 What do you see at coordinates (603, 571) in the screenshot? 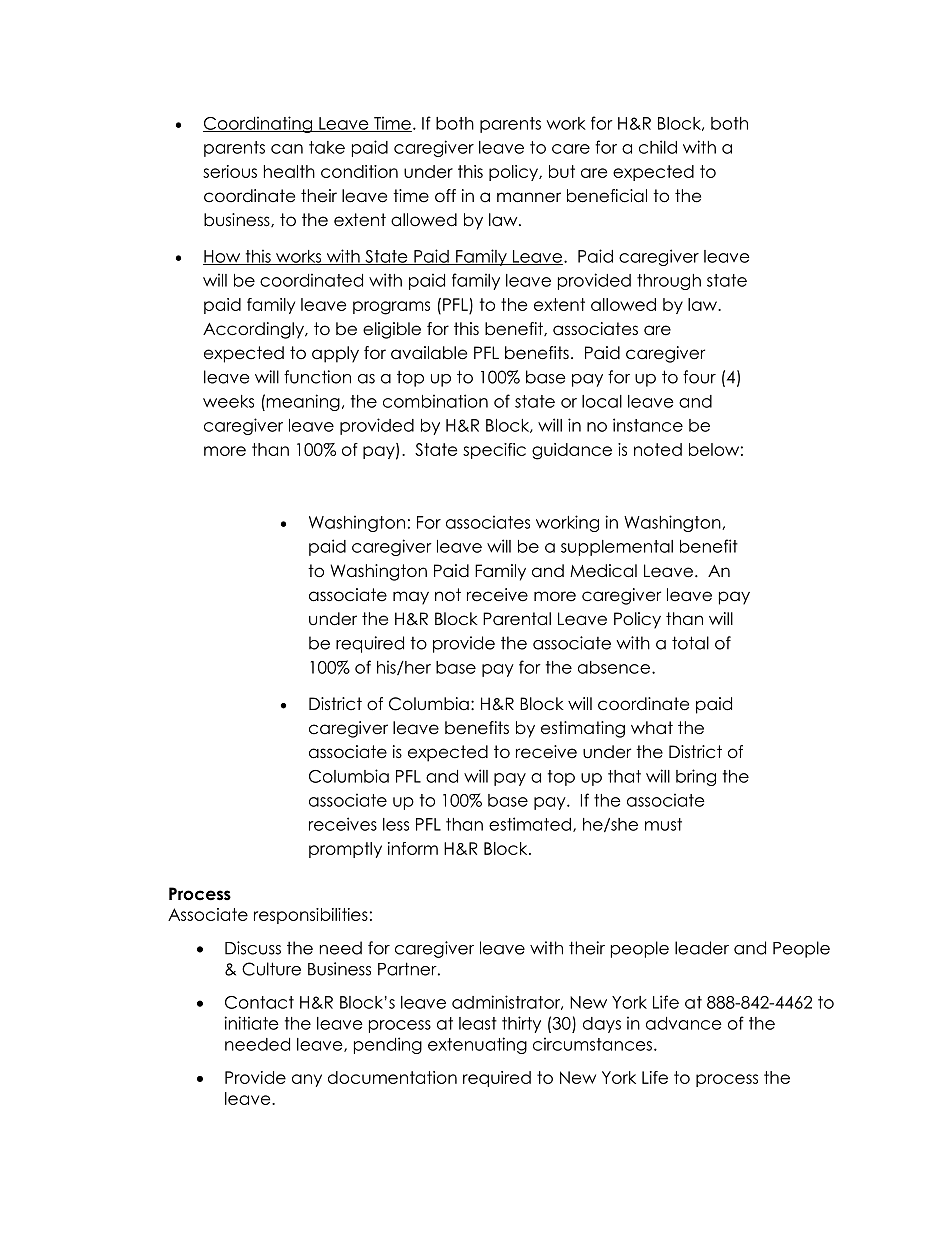
I see `Medical` at bounding box center [603, 571].
